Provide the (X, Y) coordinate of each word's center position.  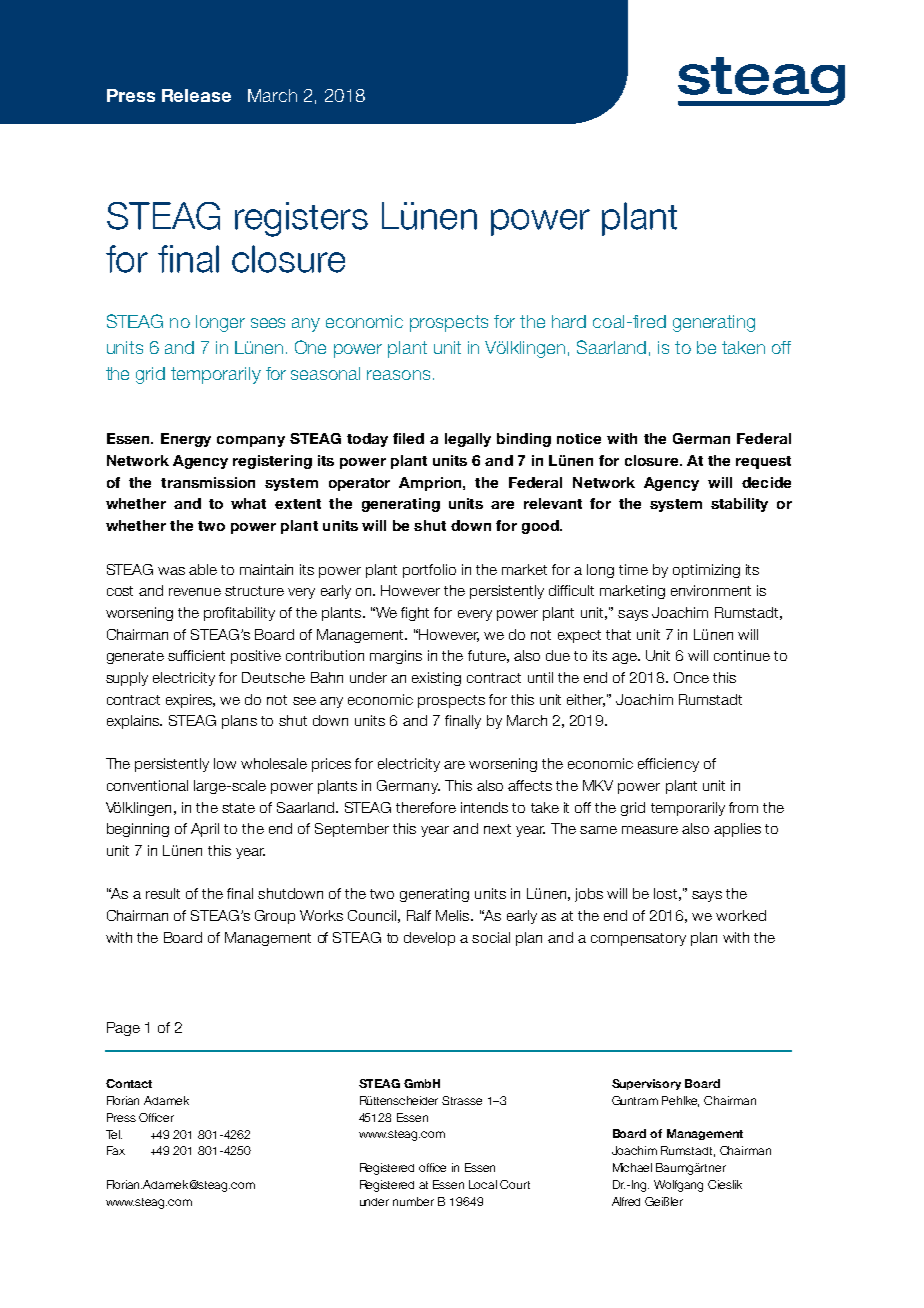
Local (483, 1184)
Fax (116, 1150)
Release (196, 95)
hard (569, 321)
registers (301, 219)
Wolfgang (678, 1186)
